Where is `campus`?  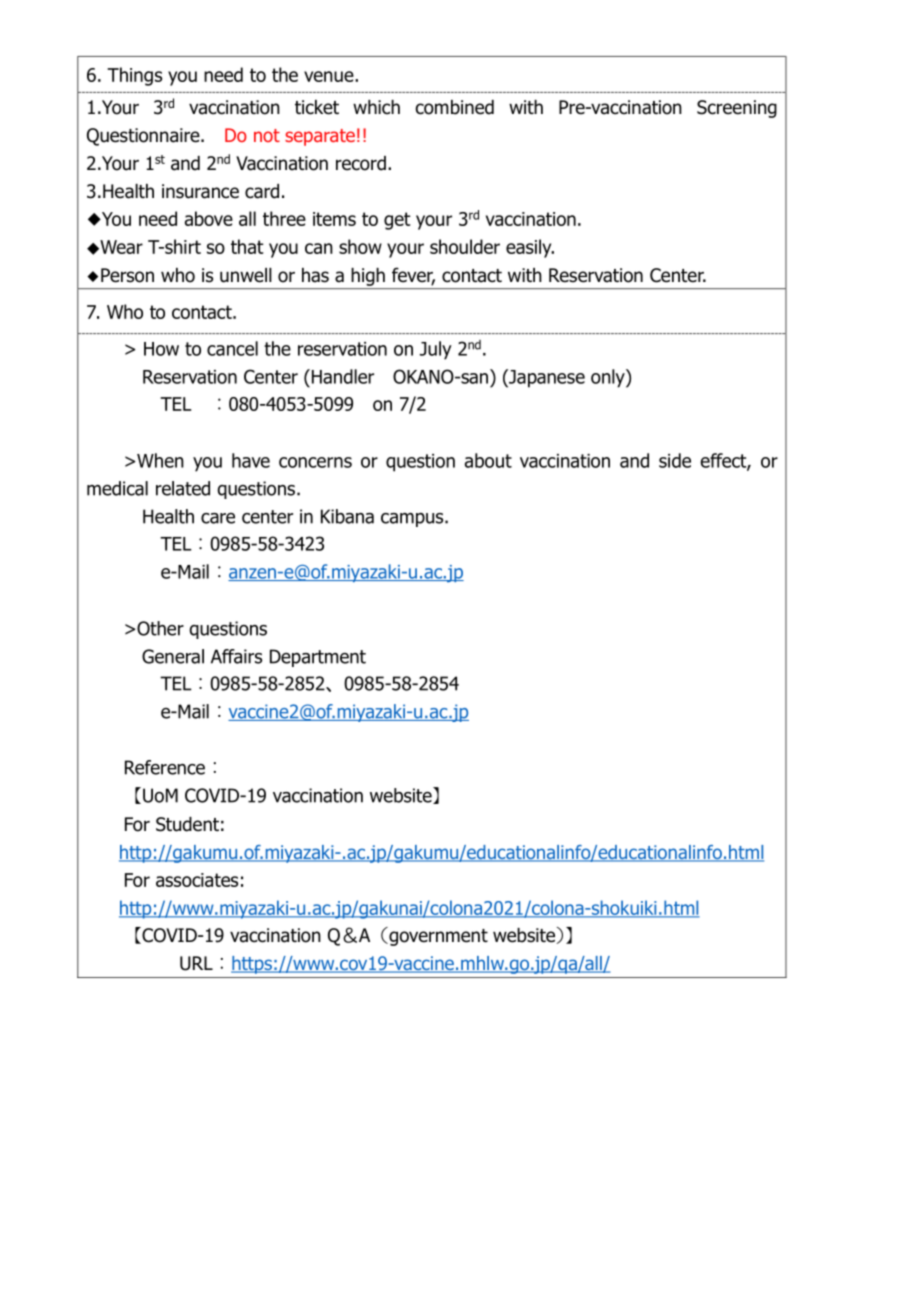 campus is located at coordinates (413, 520).
